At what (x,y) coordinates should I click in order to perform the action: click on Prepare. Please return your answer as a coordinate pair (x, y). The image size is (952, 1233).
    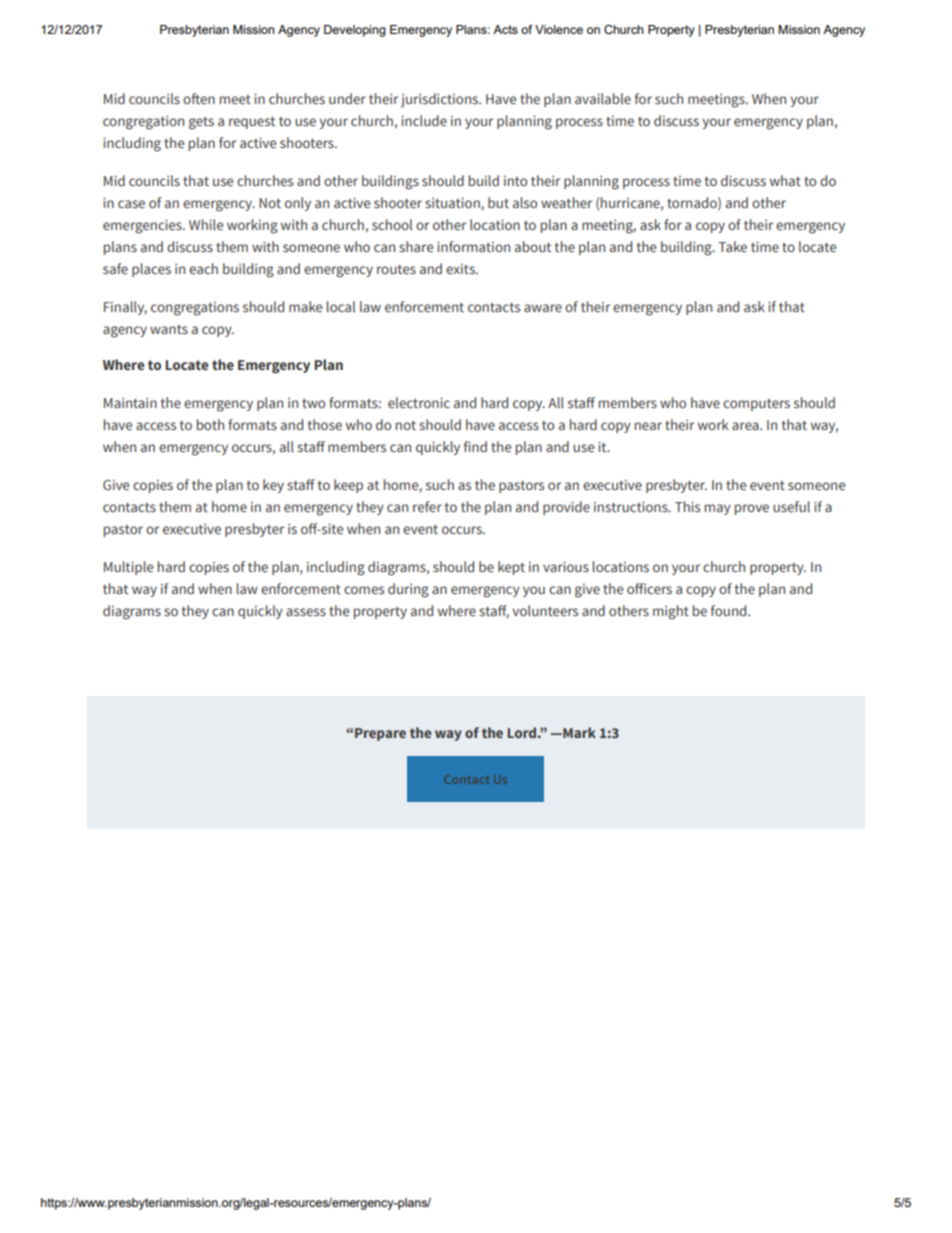
    Looking at the image, I should click on (380, 734).
